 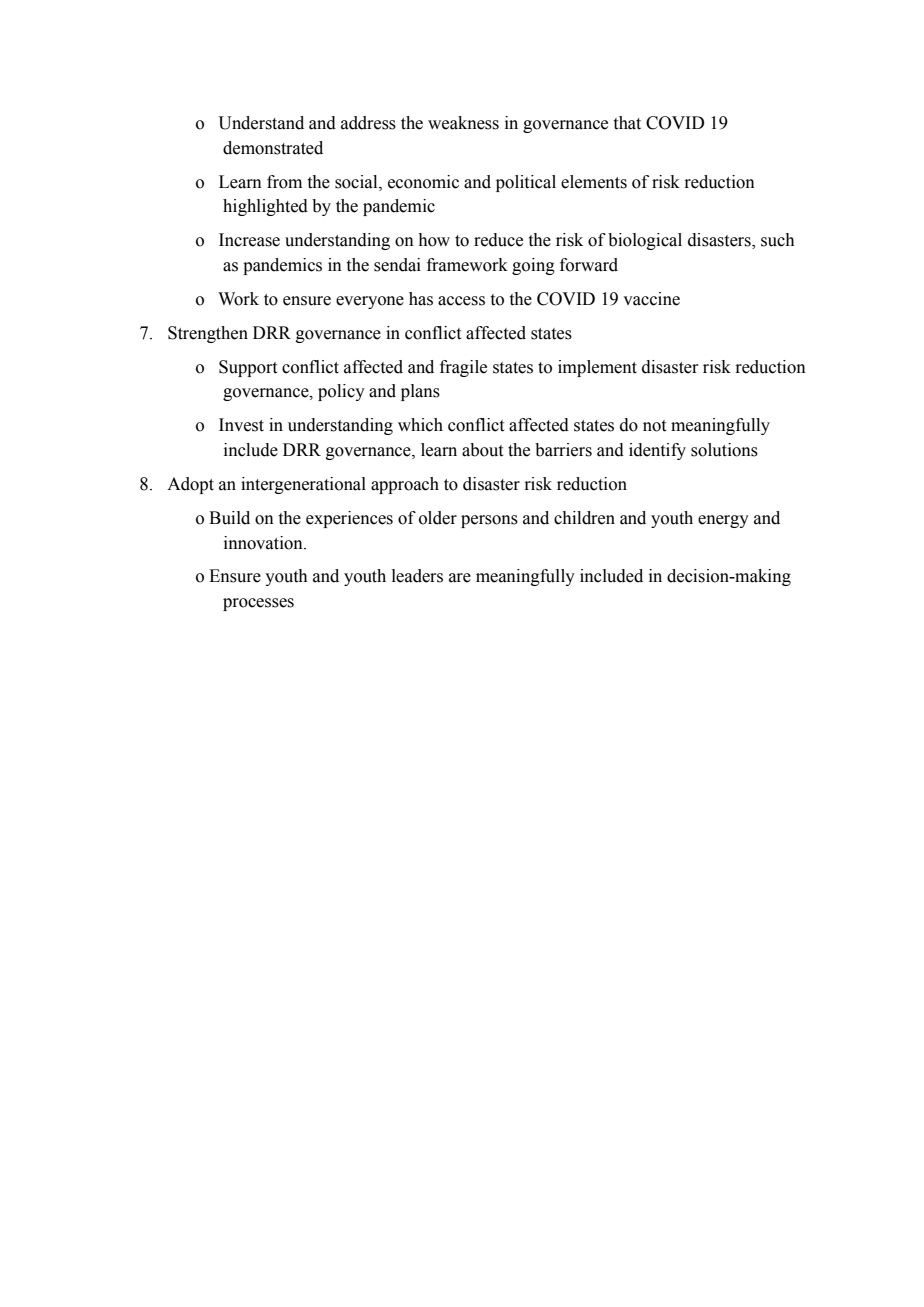 What do you see at coordinates (627, 123) in the image?
I see `that` at bounding box center [627, 123].
